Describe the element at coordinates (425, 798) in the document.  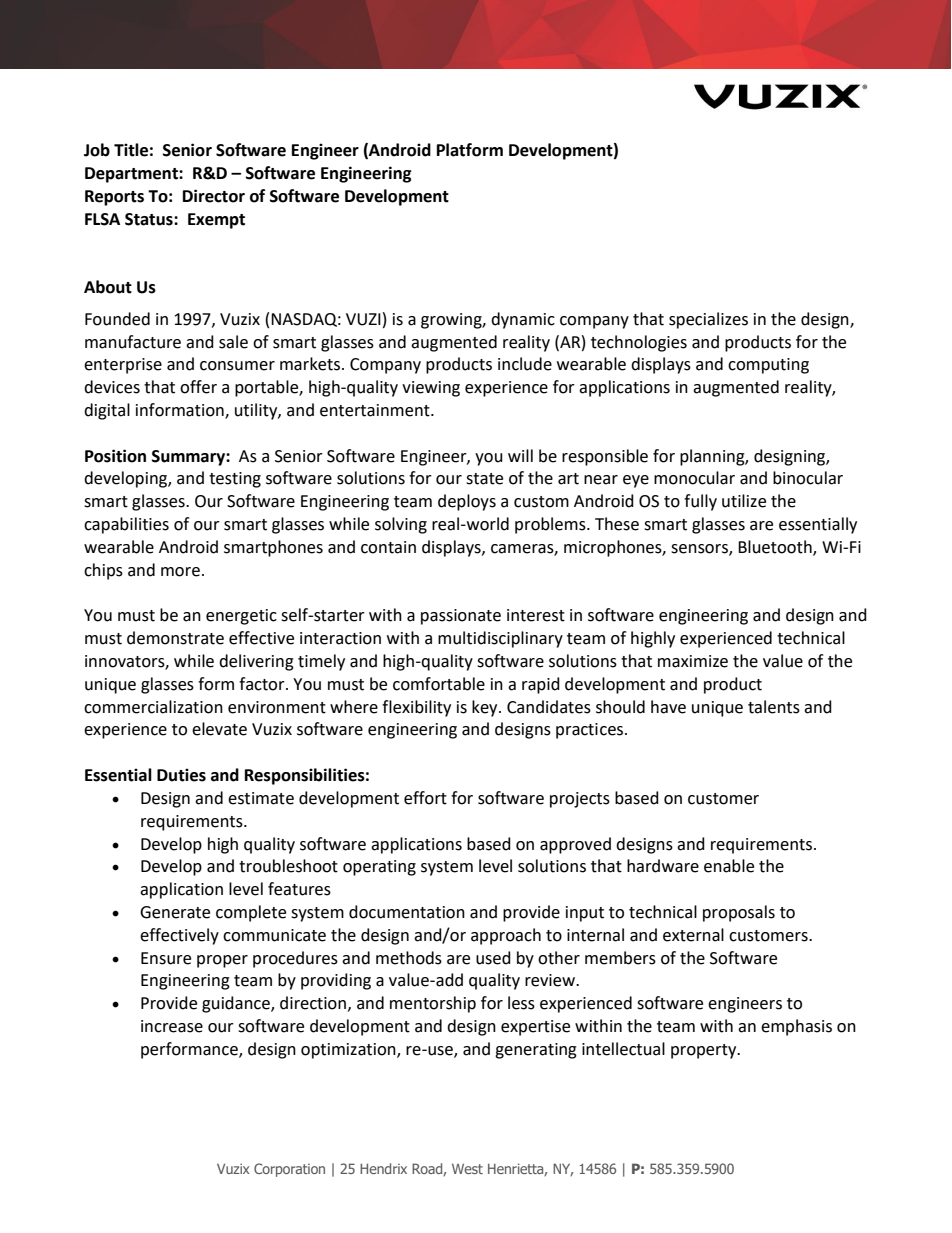
I see `effort` at that location.
